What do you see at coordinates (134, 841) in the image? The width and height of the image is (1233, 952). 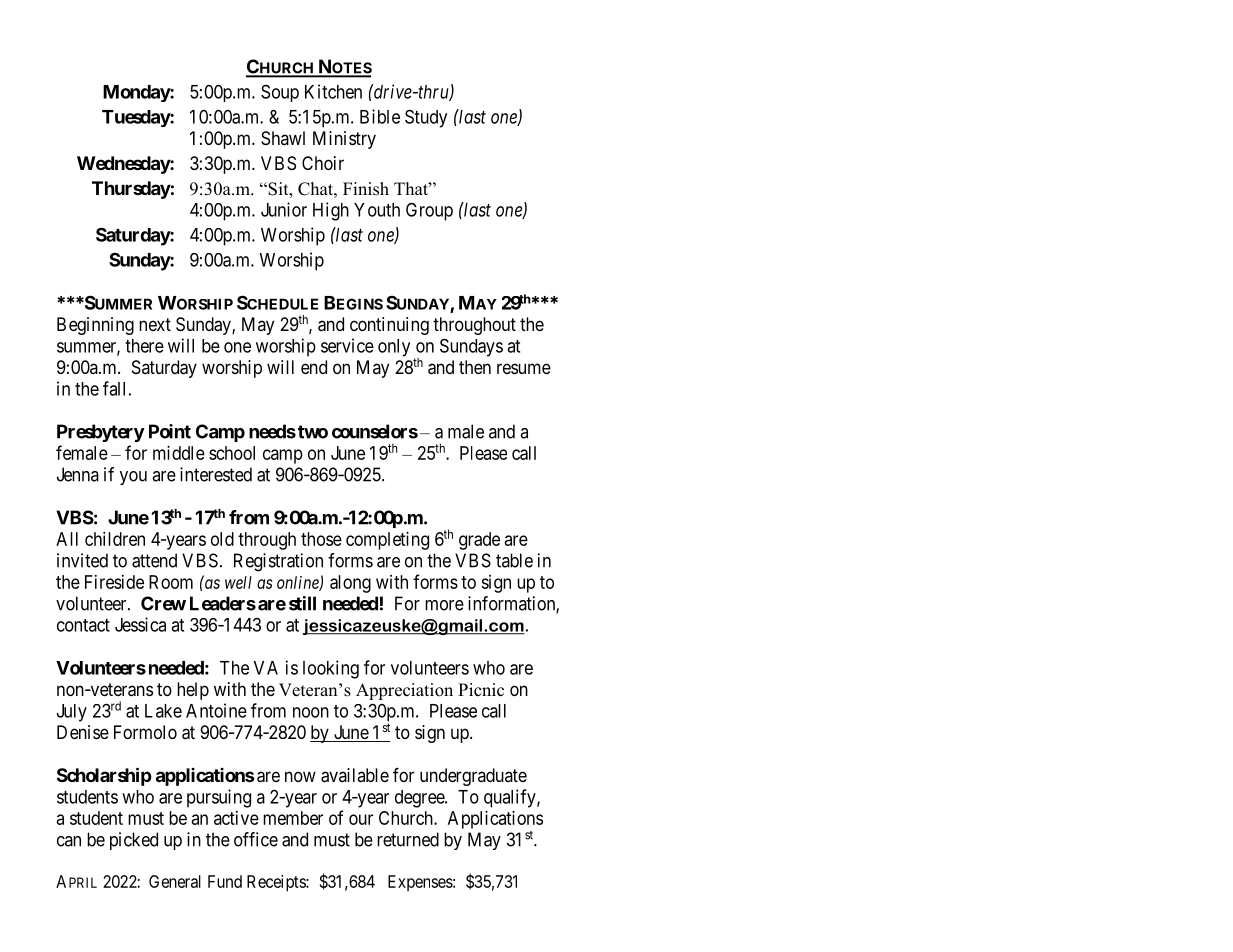 I see `picked` at bounding box center [134, 841].
